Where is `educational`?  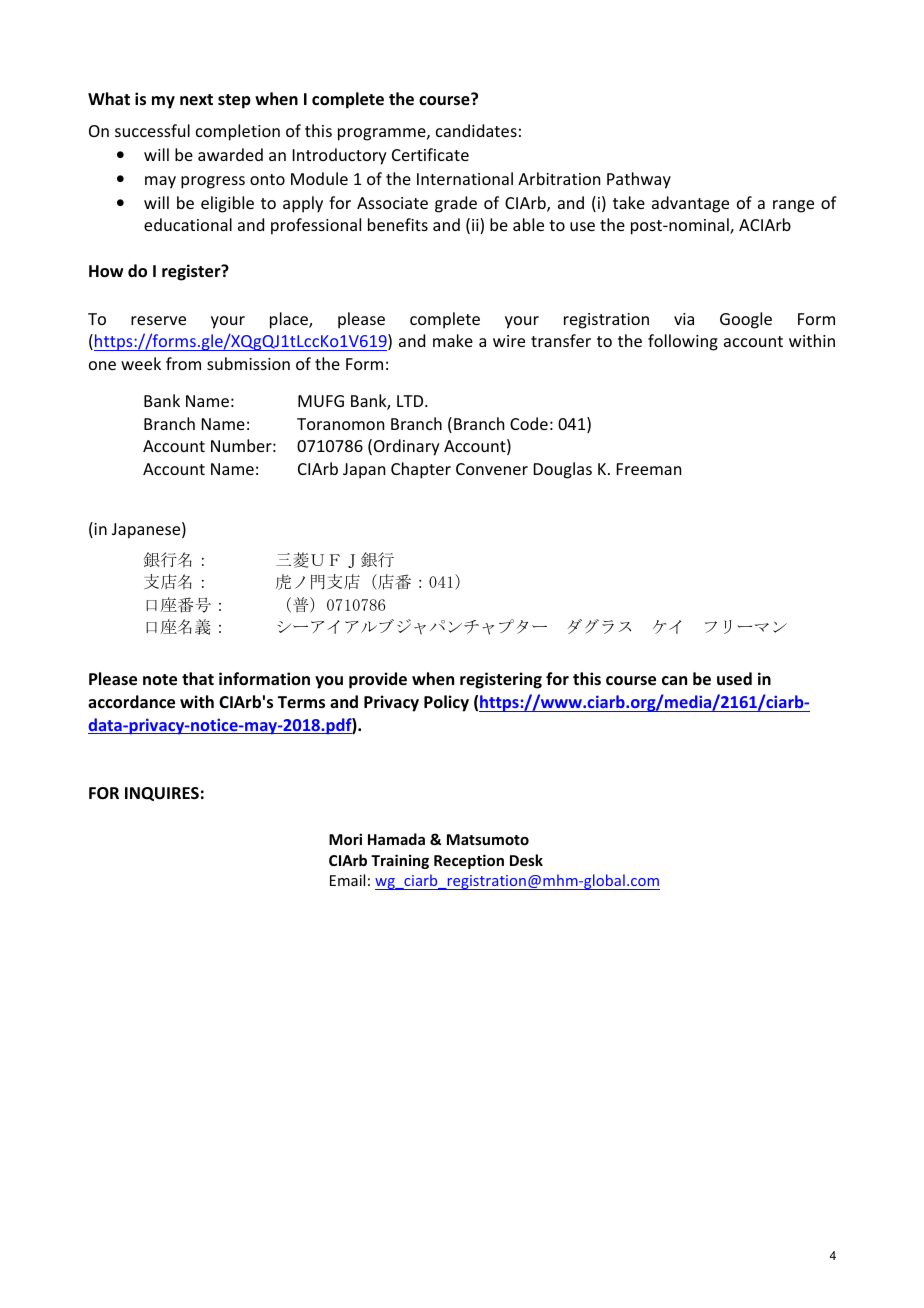
educational is located at coordinates (188, 224).
